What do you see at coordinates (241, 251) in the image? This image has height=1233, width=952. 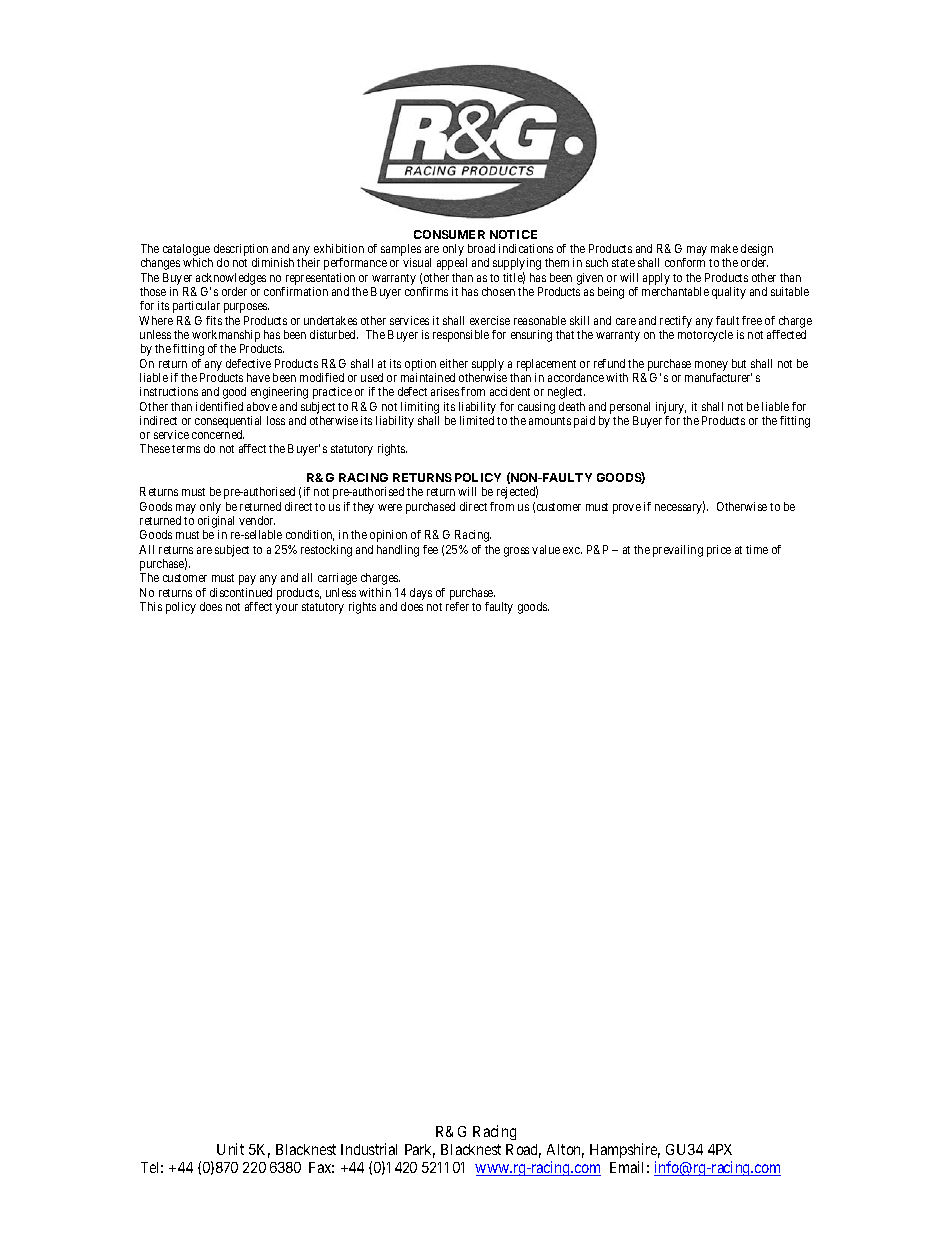 I see `description` at bounding box center [241, 251].
